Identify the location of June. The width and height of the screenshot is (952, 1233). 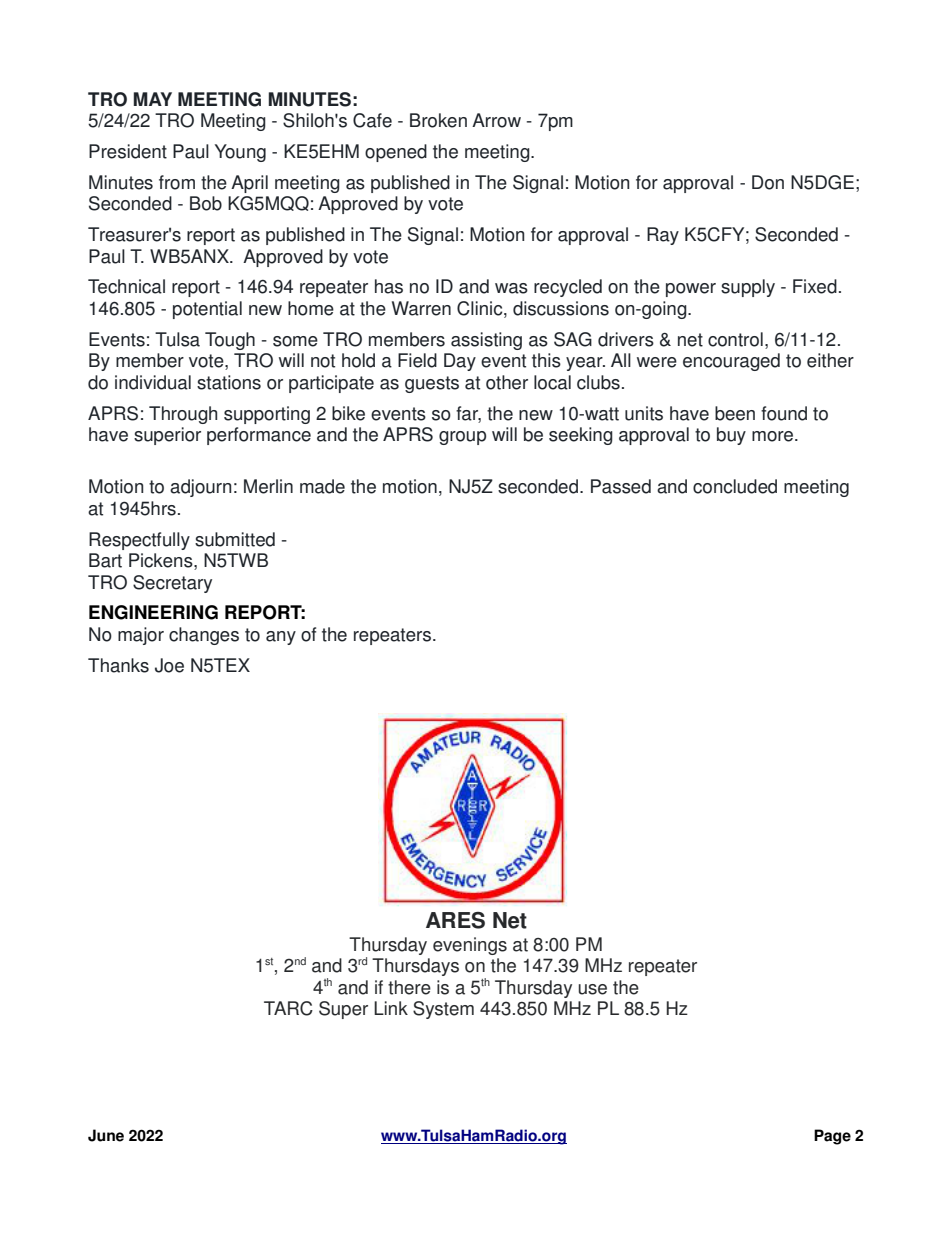
(106, 1135).
